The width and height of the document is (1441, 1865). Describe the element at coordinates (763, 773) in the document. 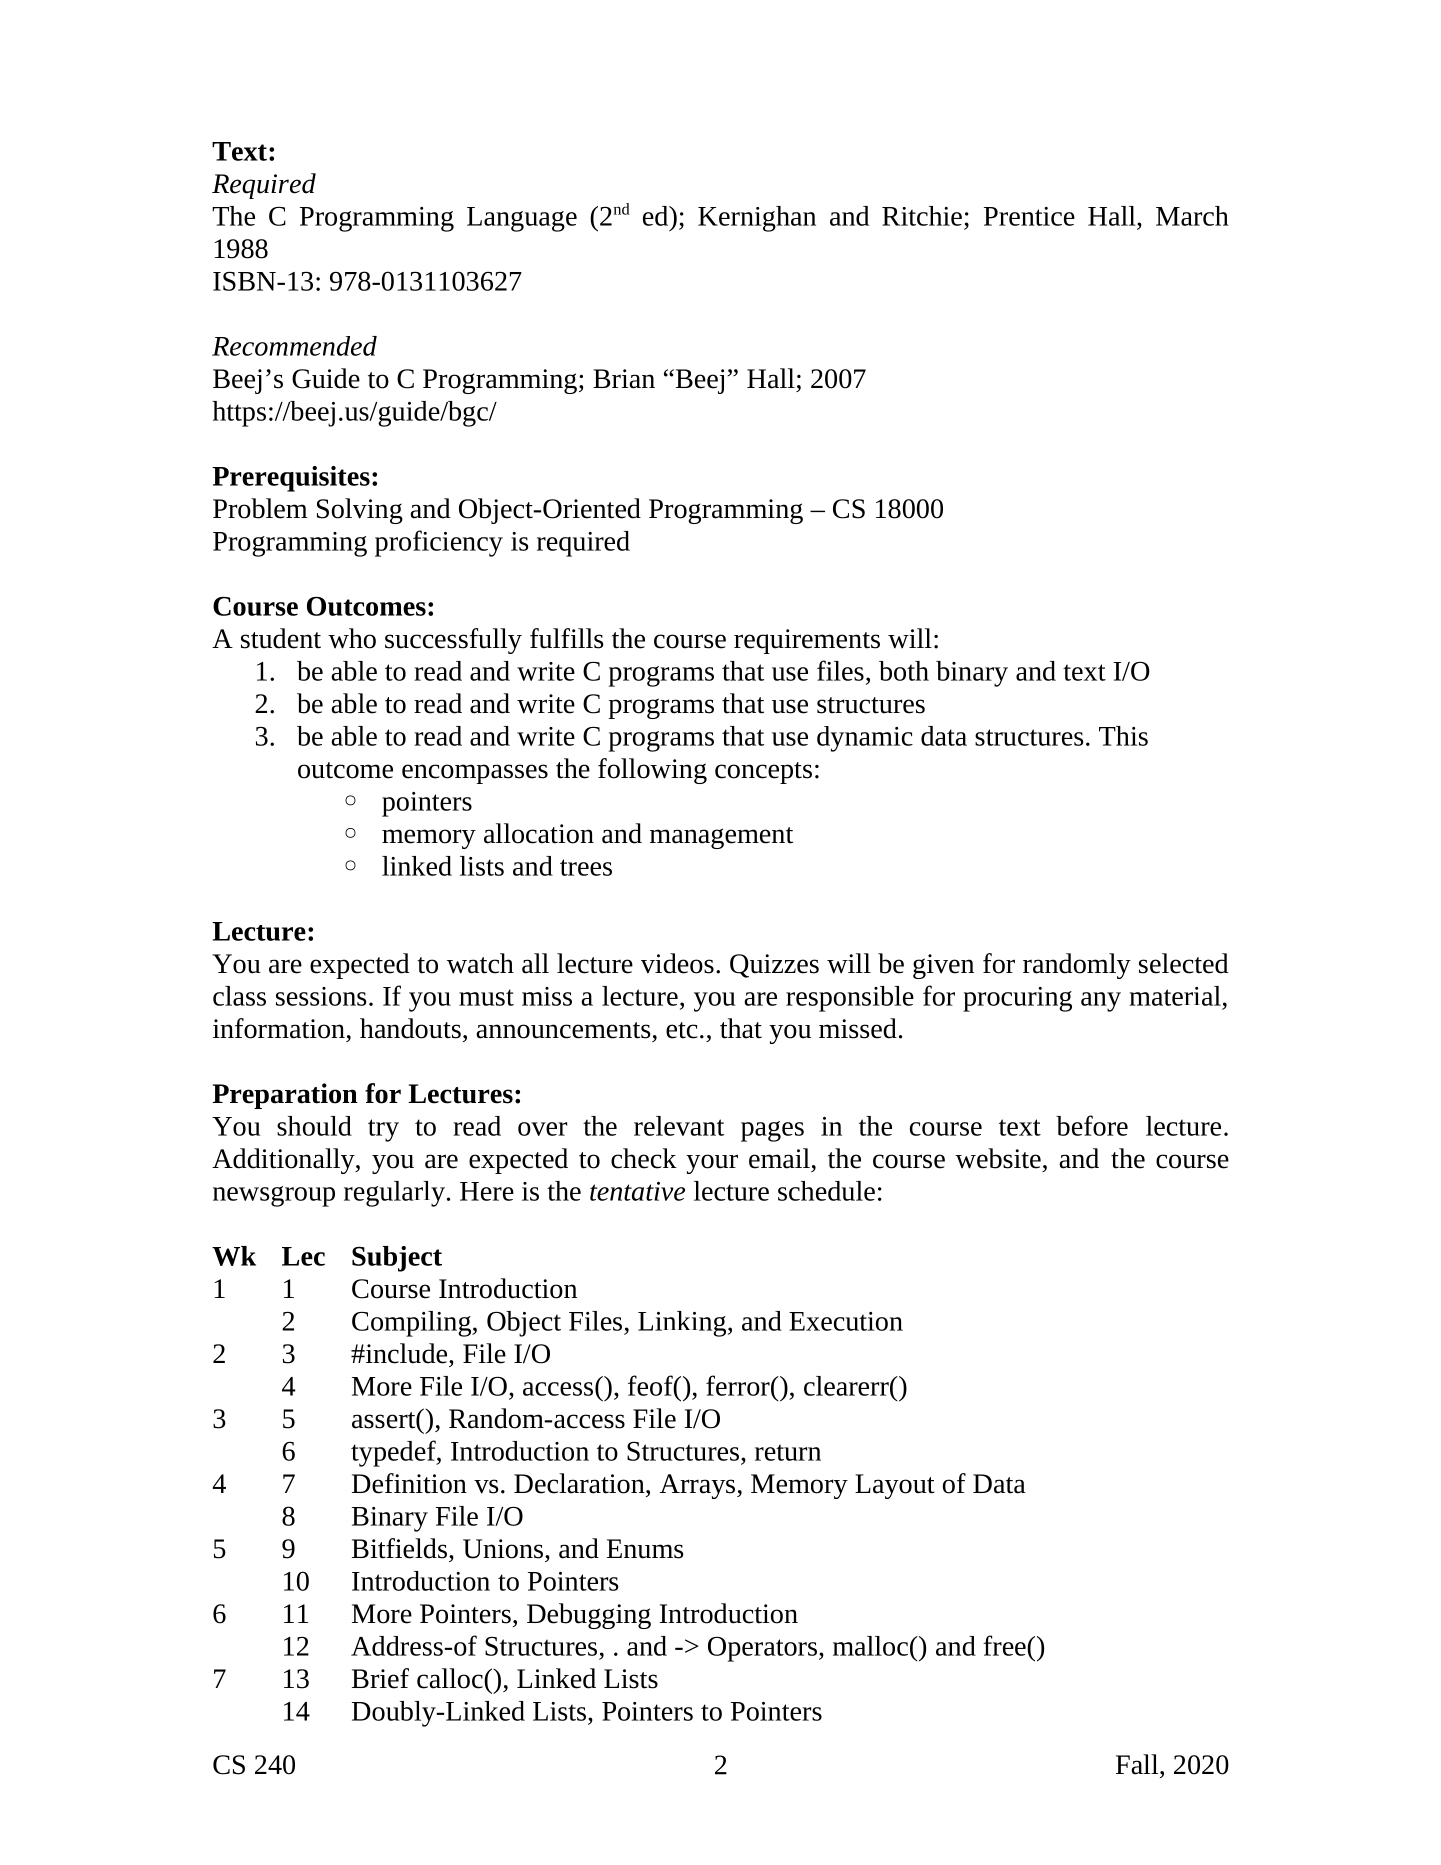

I see `concepts` at that location.
